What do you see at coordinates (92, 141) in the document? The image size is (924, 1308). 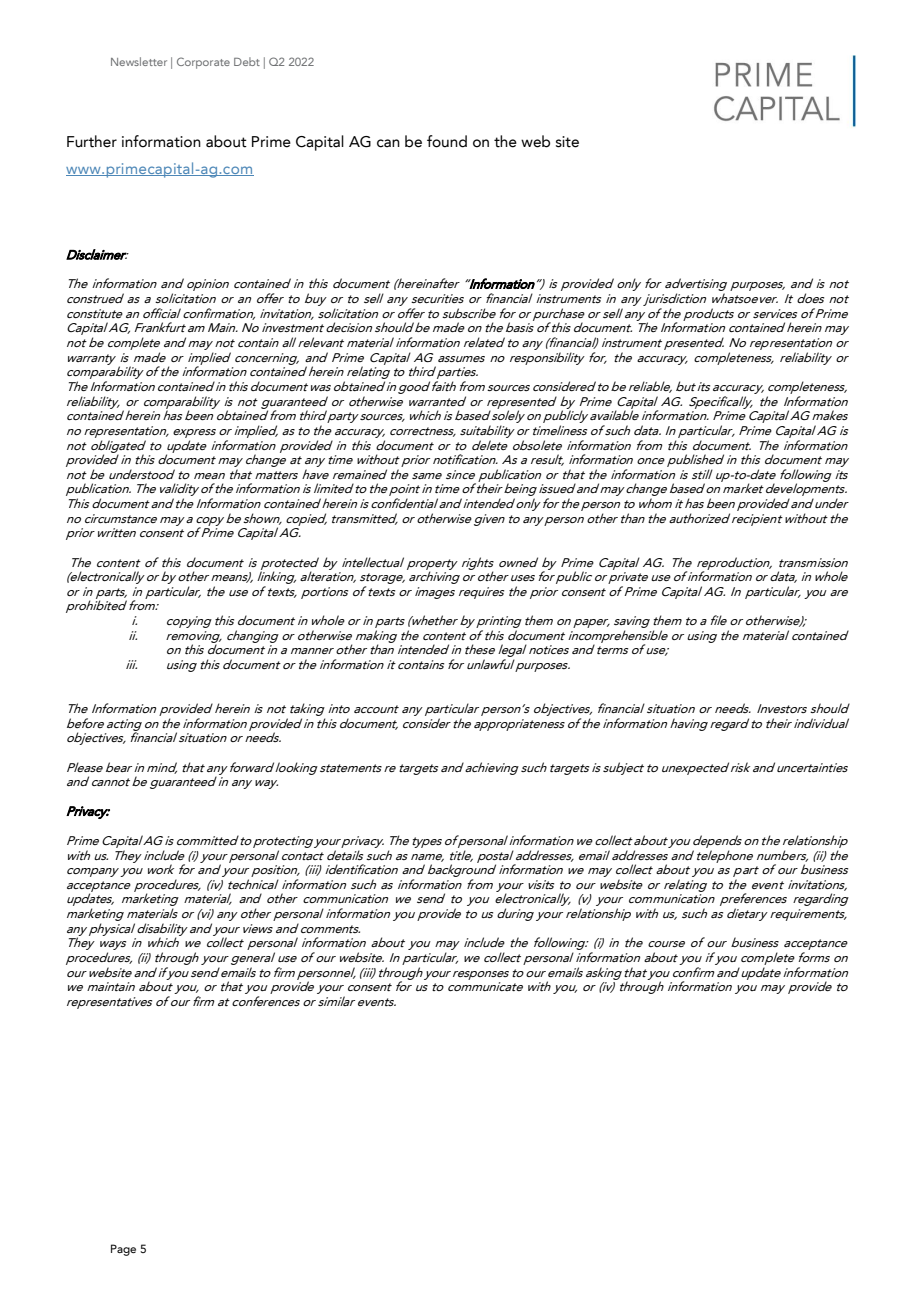 I see `Further` at bounding box center [92, 141].
